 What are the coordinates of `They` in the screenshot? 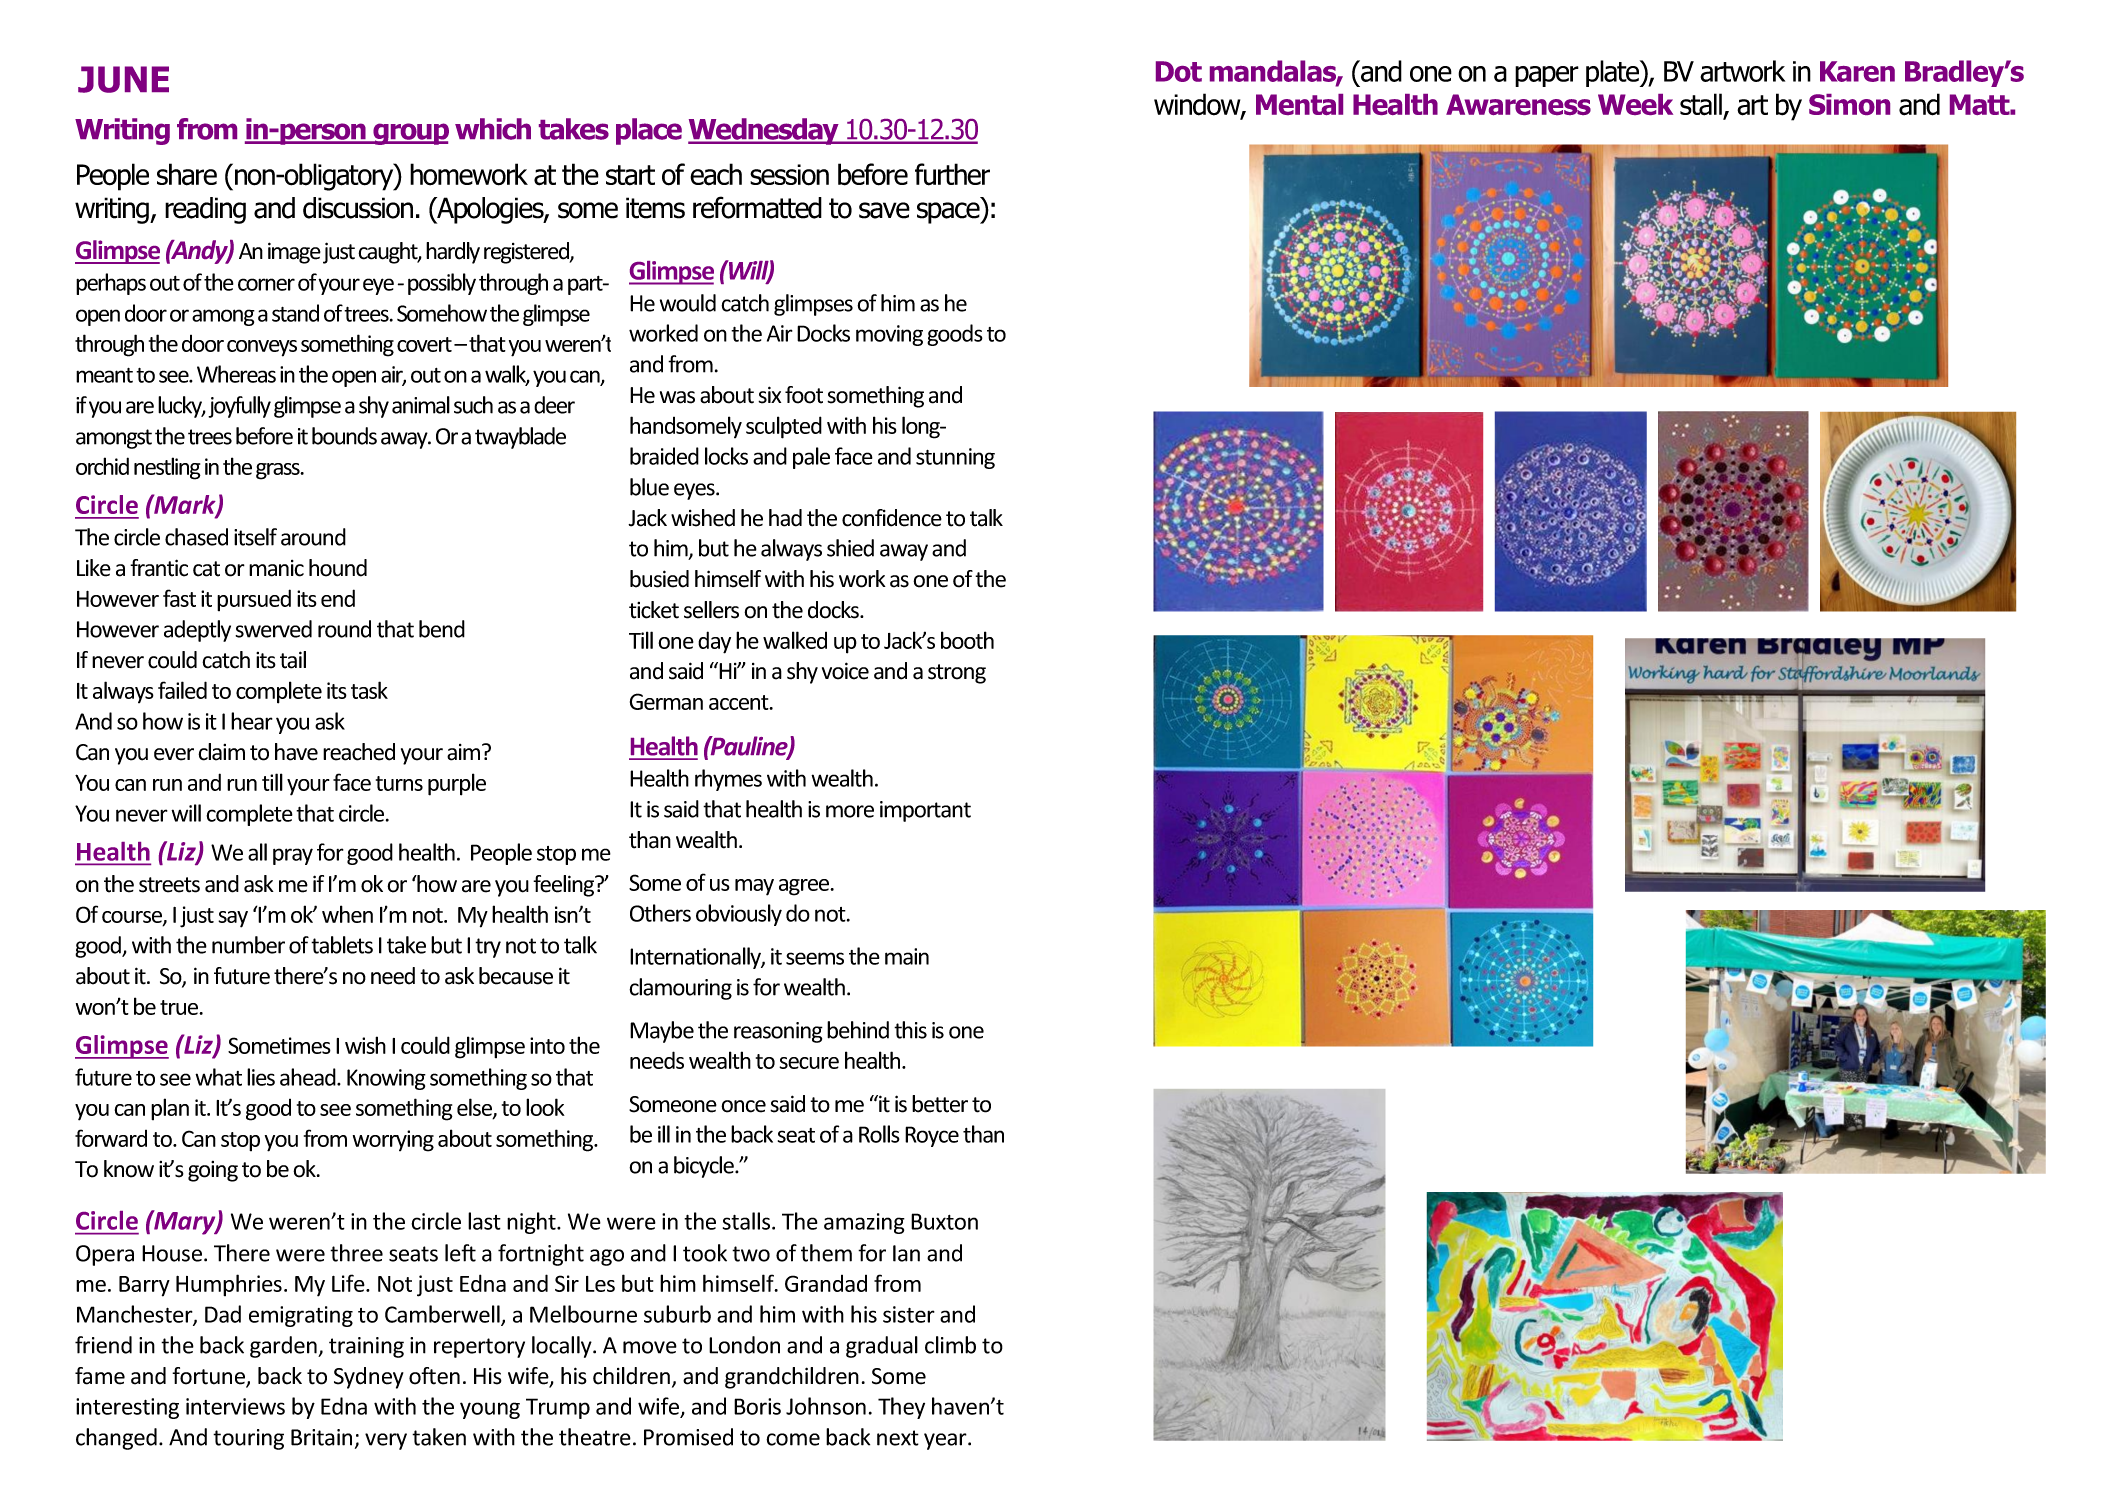 It's located at (901, 1408).
